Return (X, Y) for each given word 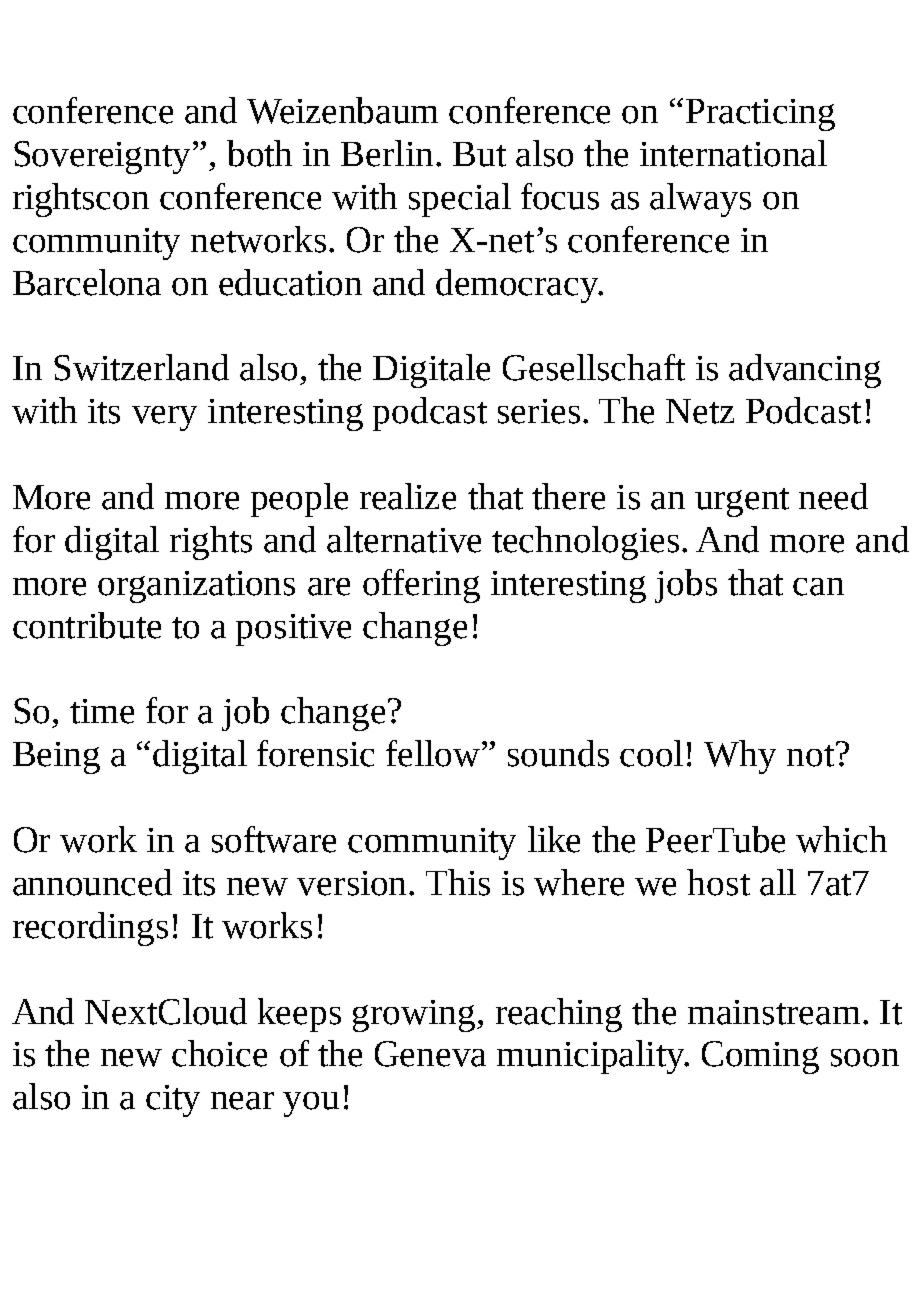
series (539, 411)
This (458, 882)
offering (421, 586)
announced (92, 882)
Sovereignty (104, 157)
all (778, 882)
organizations (196, 587)
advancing (805, 371)
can (818, 587)
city (173, 1101)
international (733, 153)
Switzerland (141, 367)
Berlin (387, 153)
